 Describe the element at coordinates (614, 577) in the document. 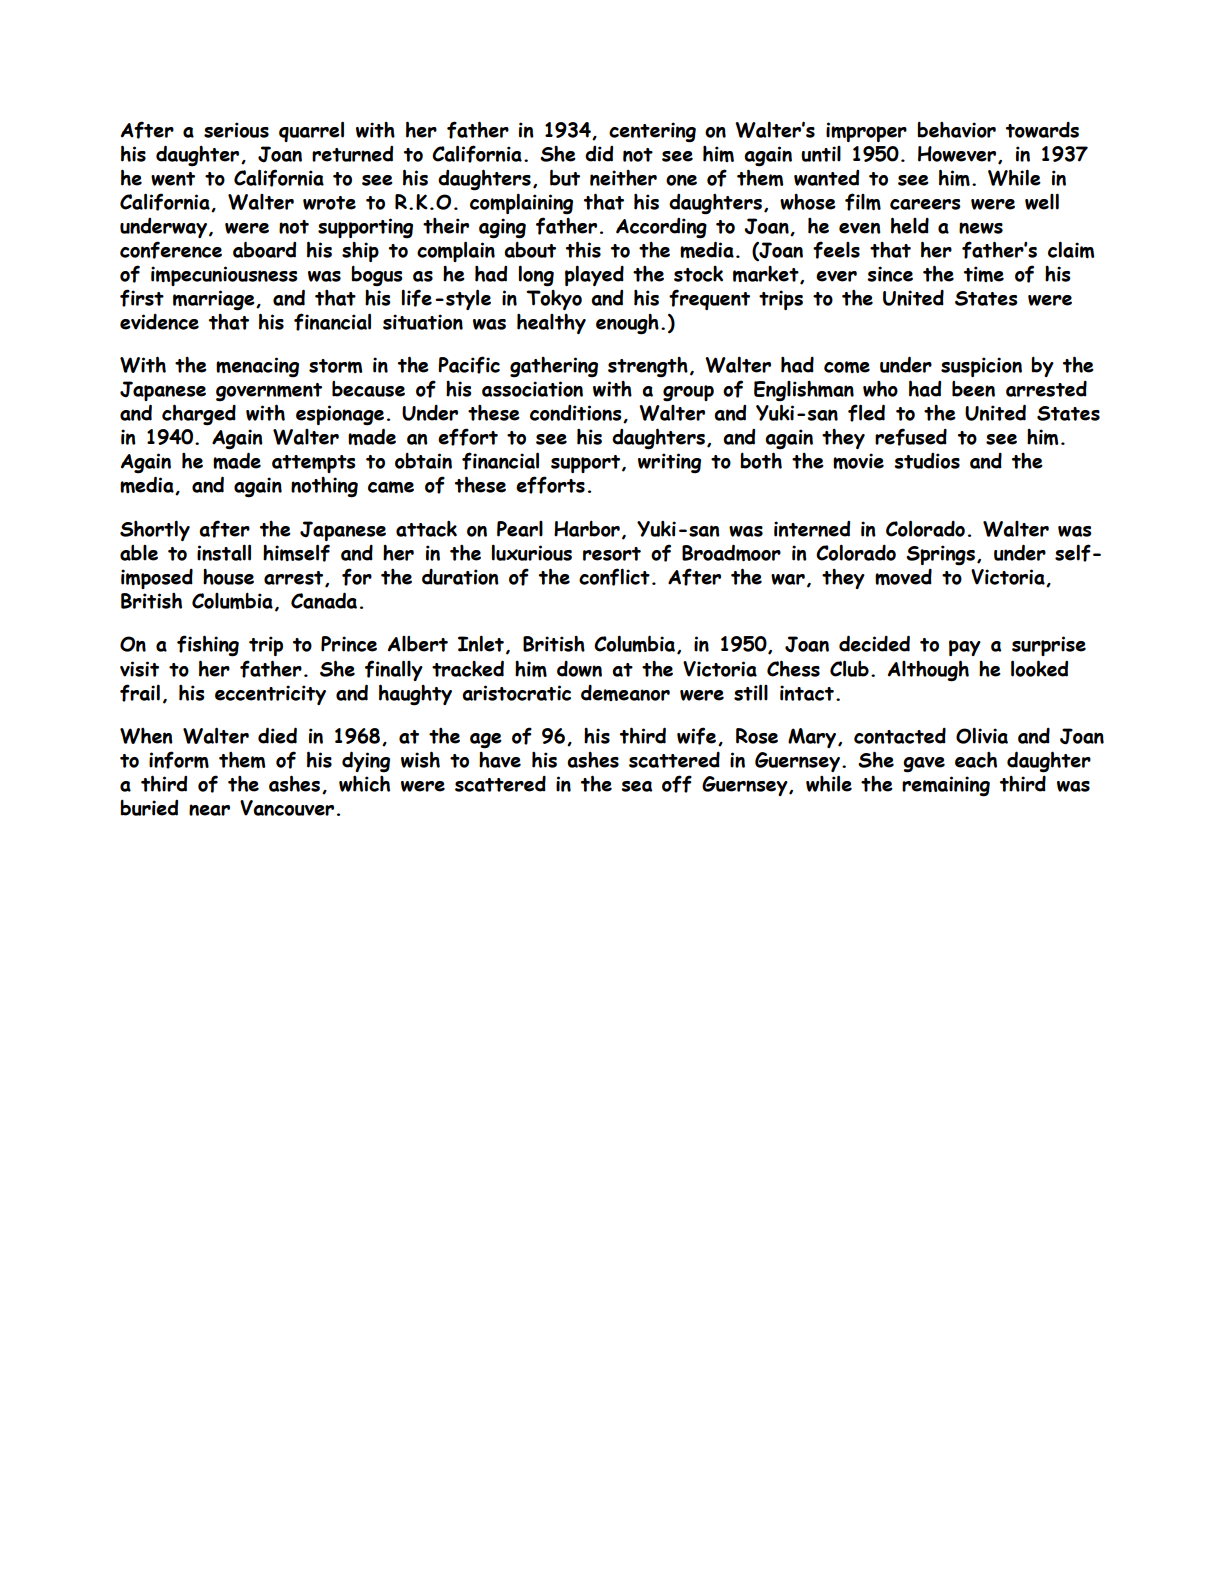

I see `conflict` at that location.
